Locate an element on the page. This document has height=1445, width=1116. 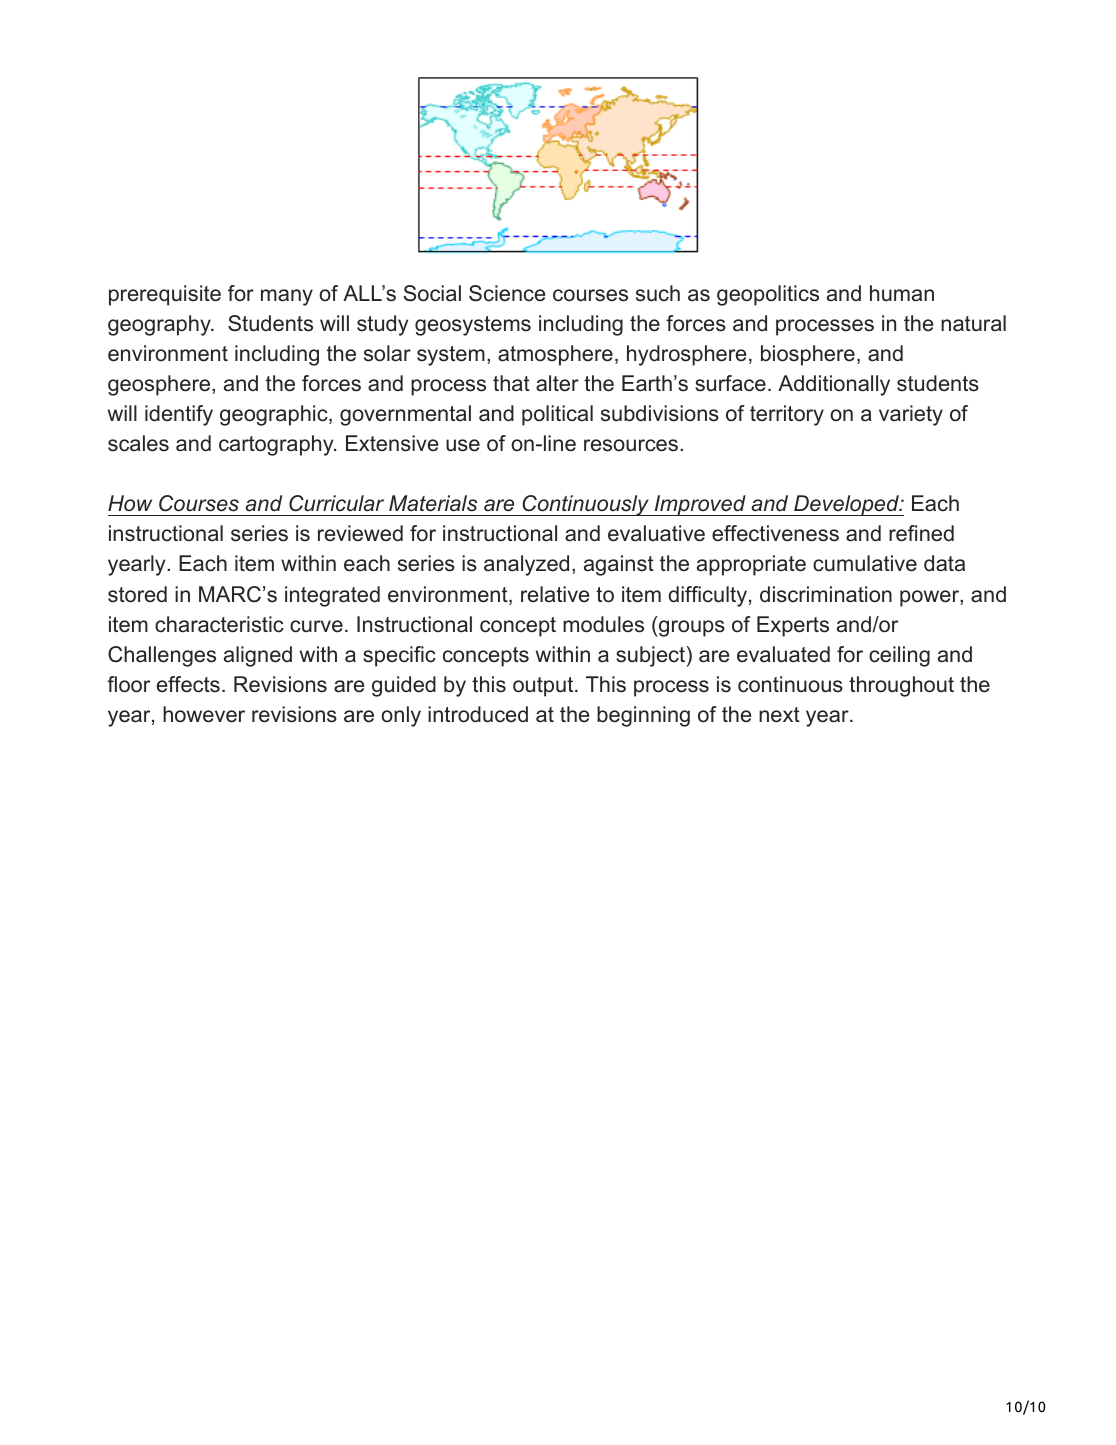
Materials is located at coordinates (433, 503).
